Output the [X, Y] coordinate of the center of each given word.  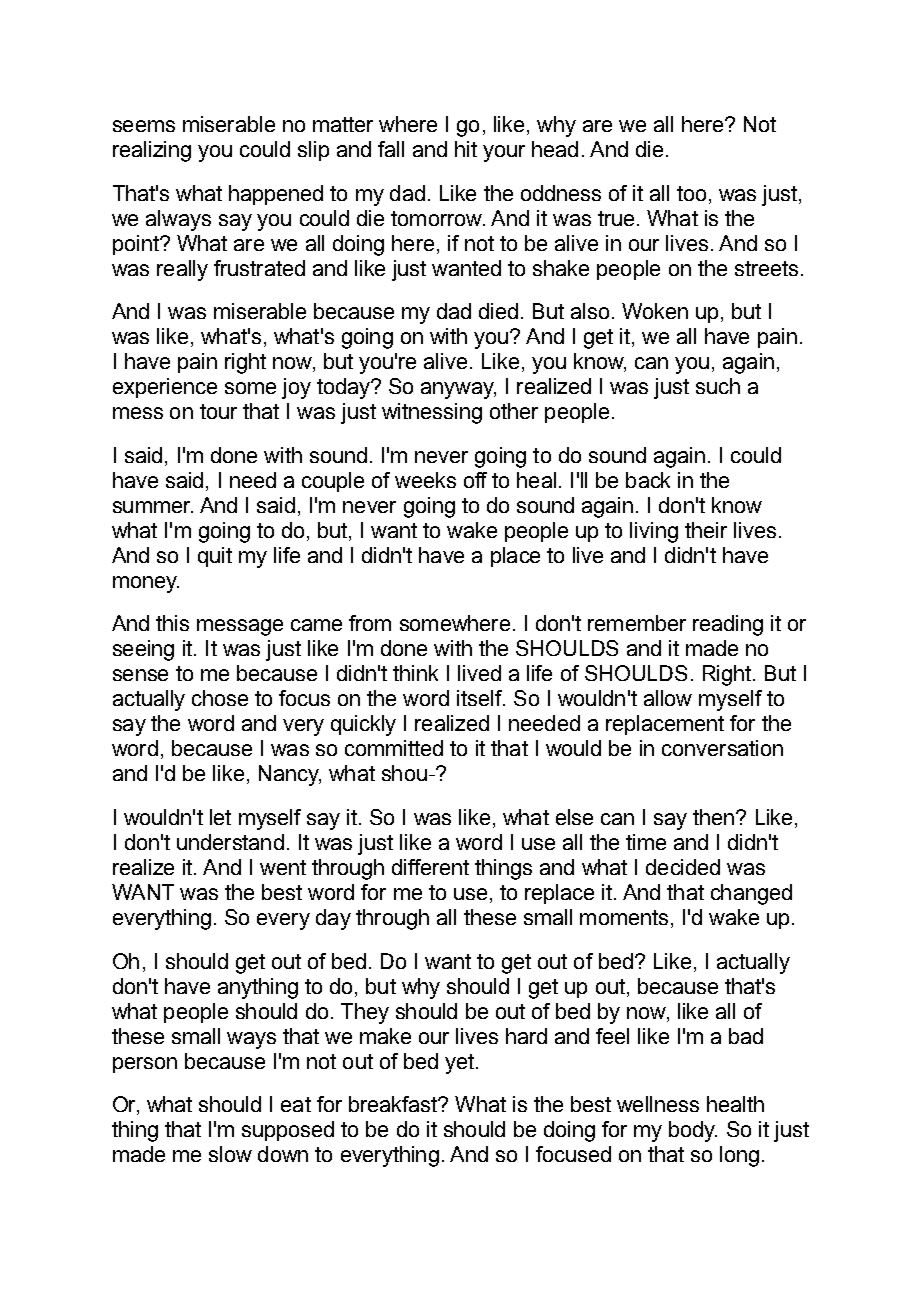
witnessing [432, 413]
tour [218, 411]
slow [230, 1154]
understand [230, 842]
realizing [152, 151]
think [415, 673]
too [691, 193]
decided [683, 867]
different [430, 867]
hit [466, 149]
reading [728, 625]
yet [459, 1064]
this [172, 623]
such [718, 386]
